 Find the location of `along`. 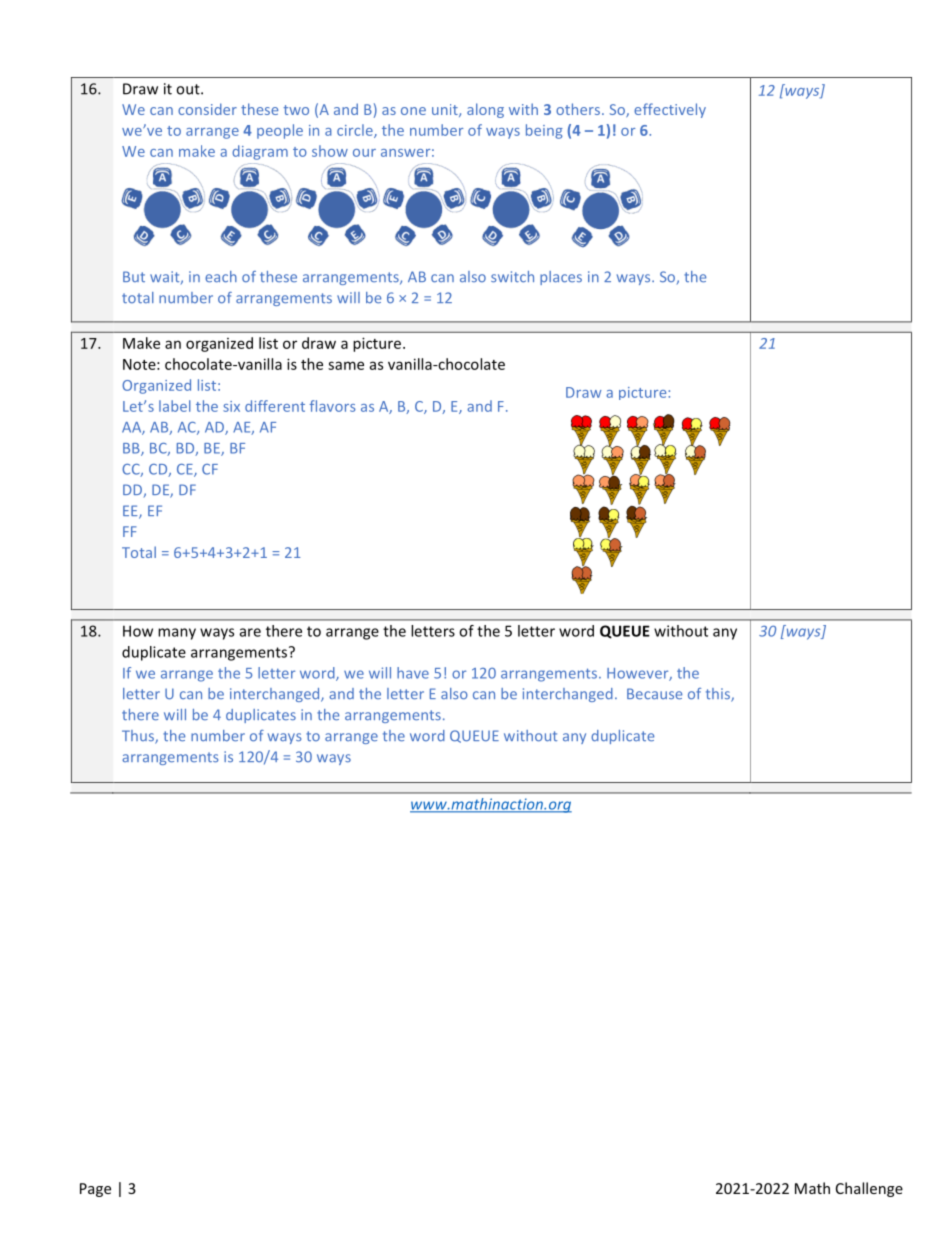

along is located at coordinates (485, 110).
